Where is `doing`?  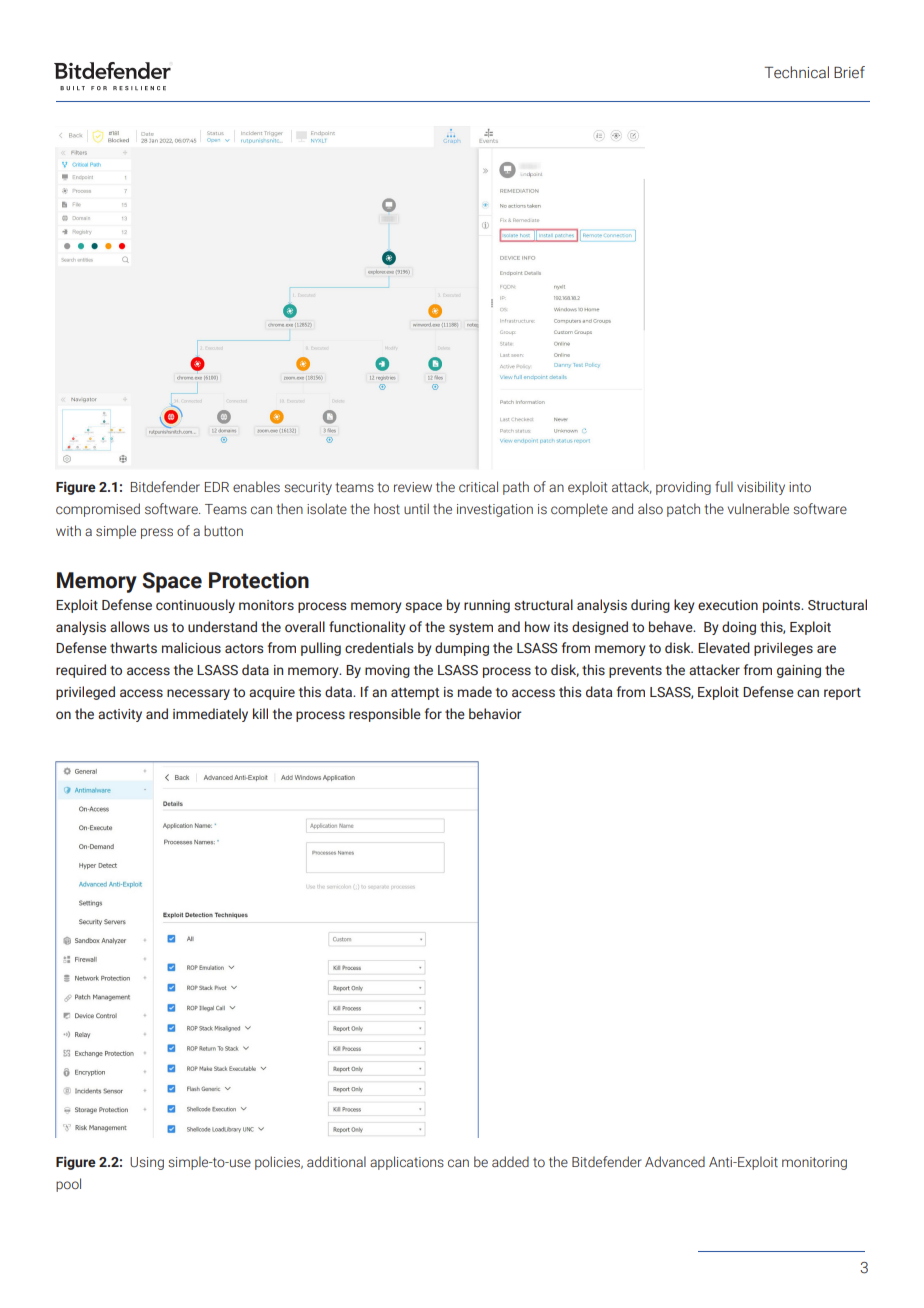
doing is located at coordinates (739, 628).
